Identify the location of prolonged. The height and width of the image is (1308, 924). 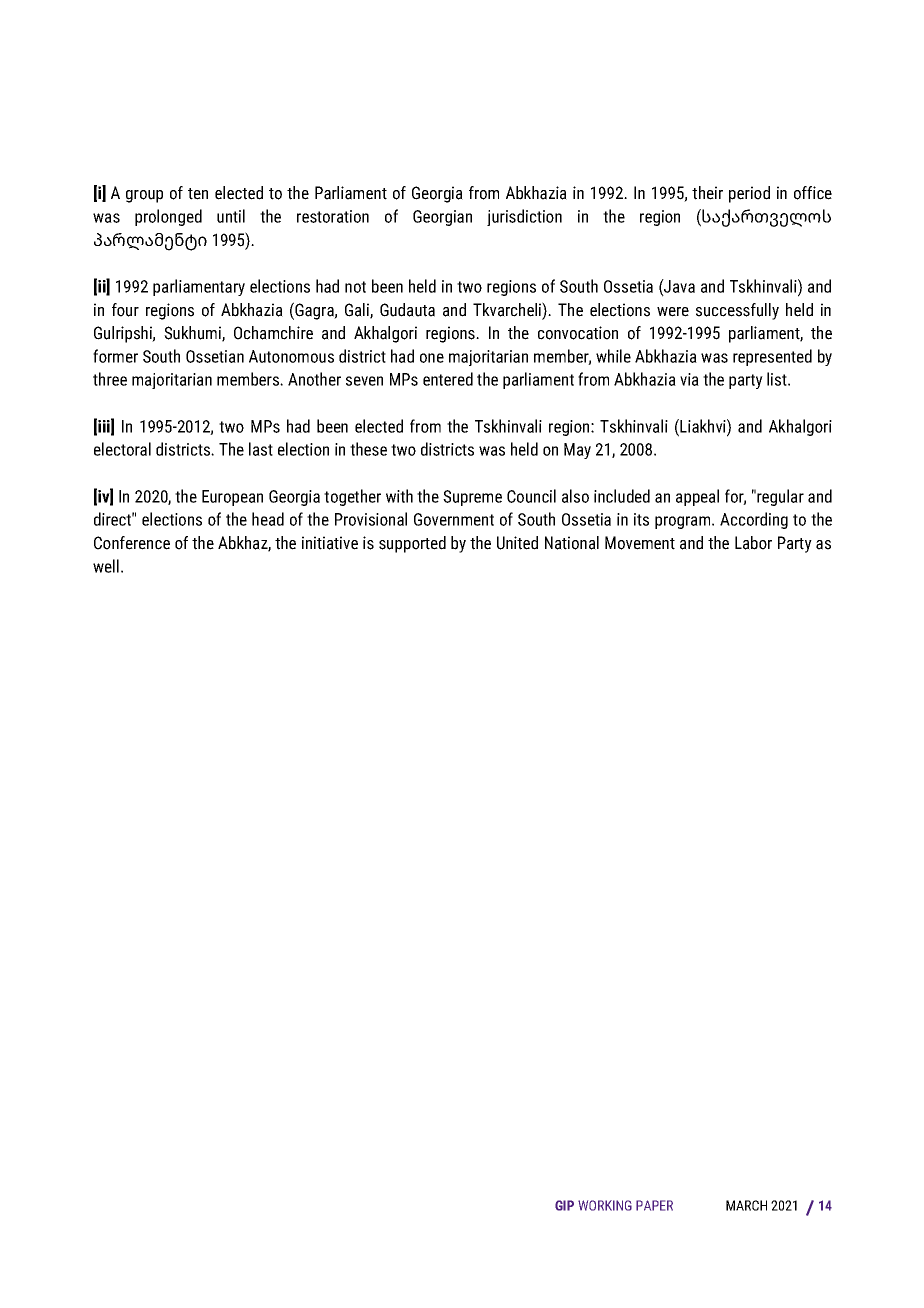
(168, 217).
